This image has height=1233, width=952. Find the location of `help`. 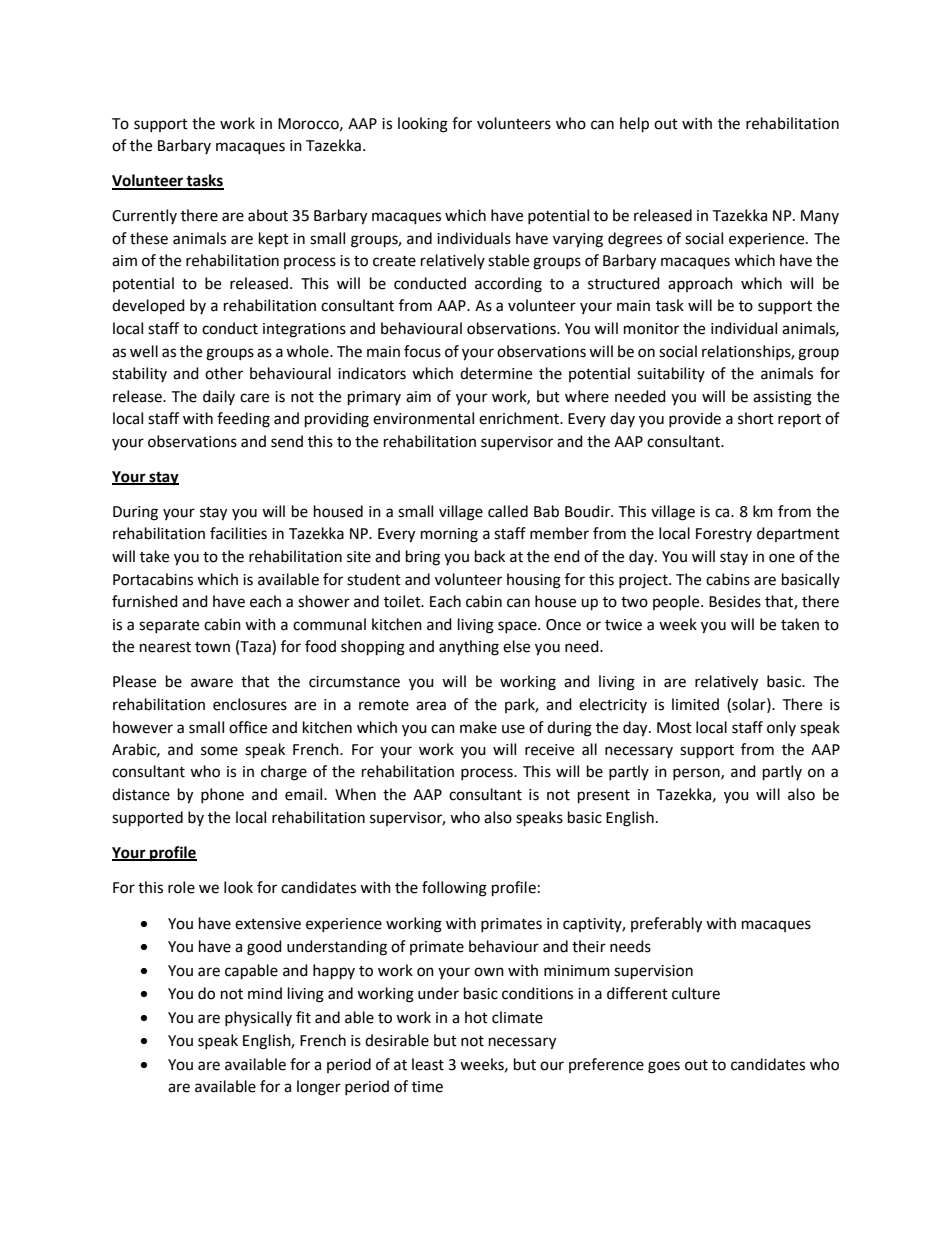

help is located at coordinates (634, 125).
